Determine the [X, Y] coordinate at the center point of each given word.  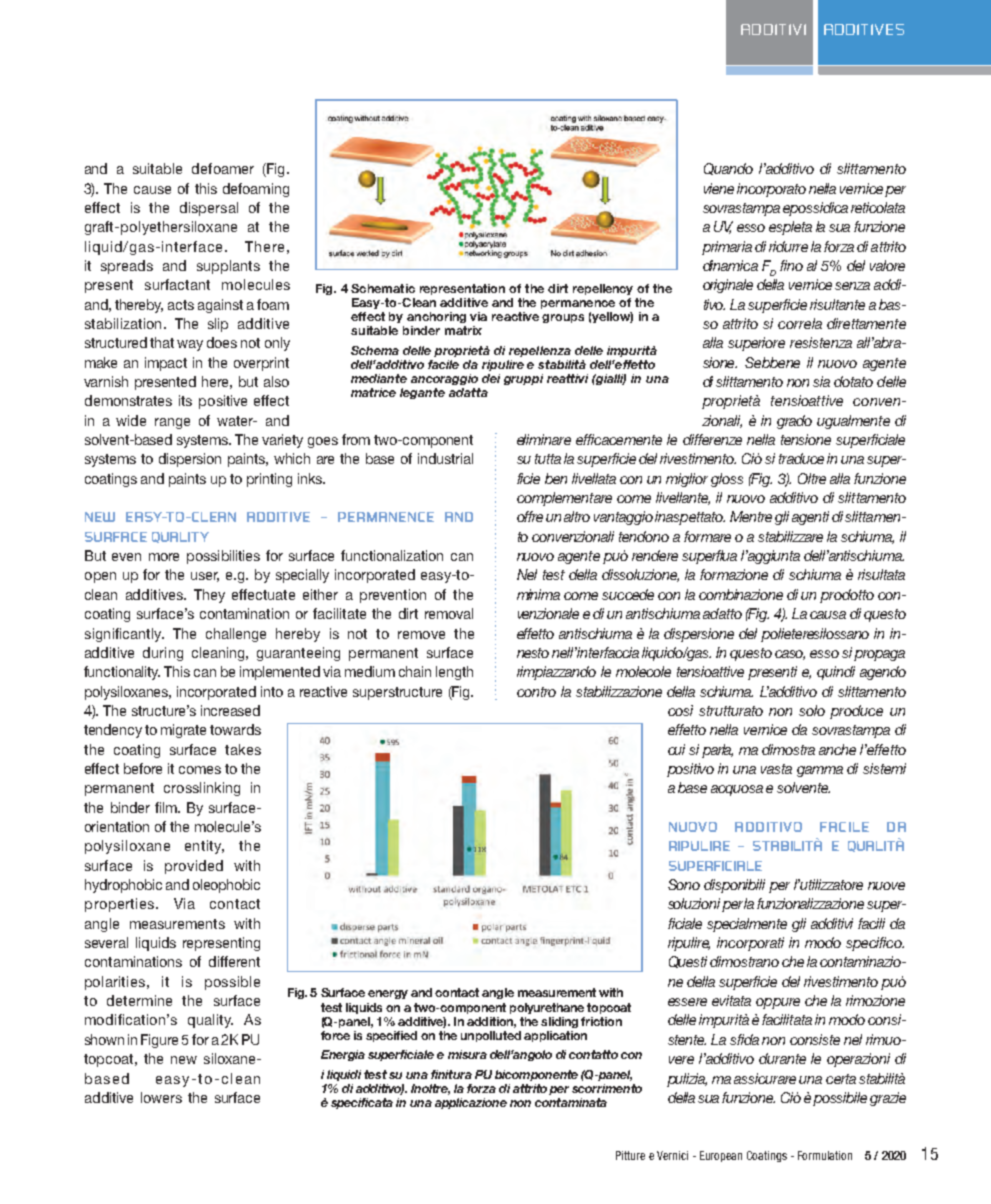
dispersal [209, 209]
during [163, 654]
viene [719, 188]
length [454, 673]
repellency [603, 289]
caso [790, 655]
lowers [161, 1097]
